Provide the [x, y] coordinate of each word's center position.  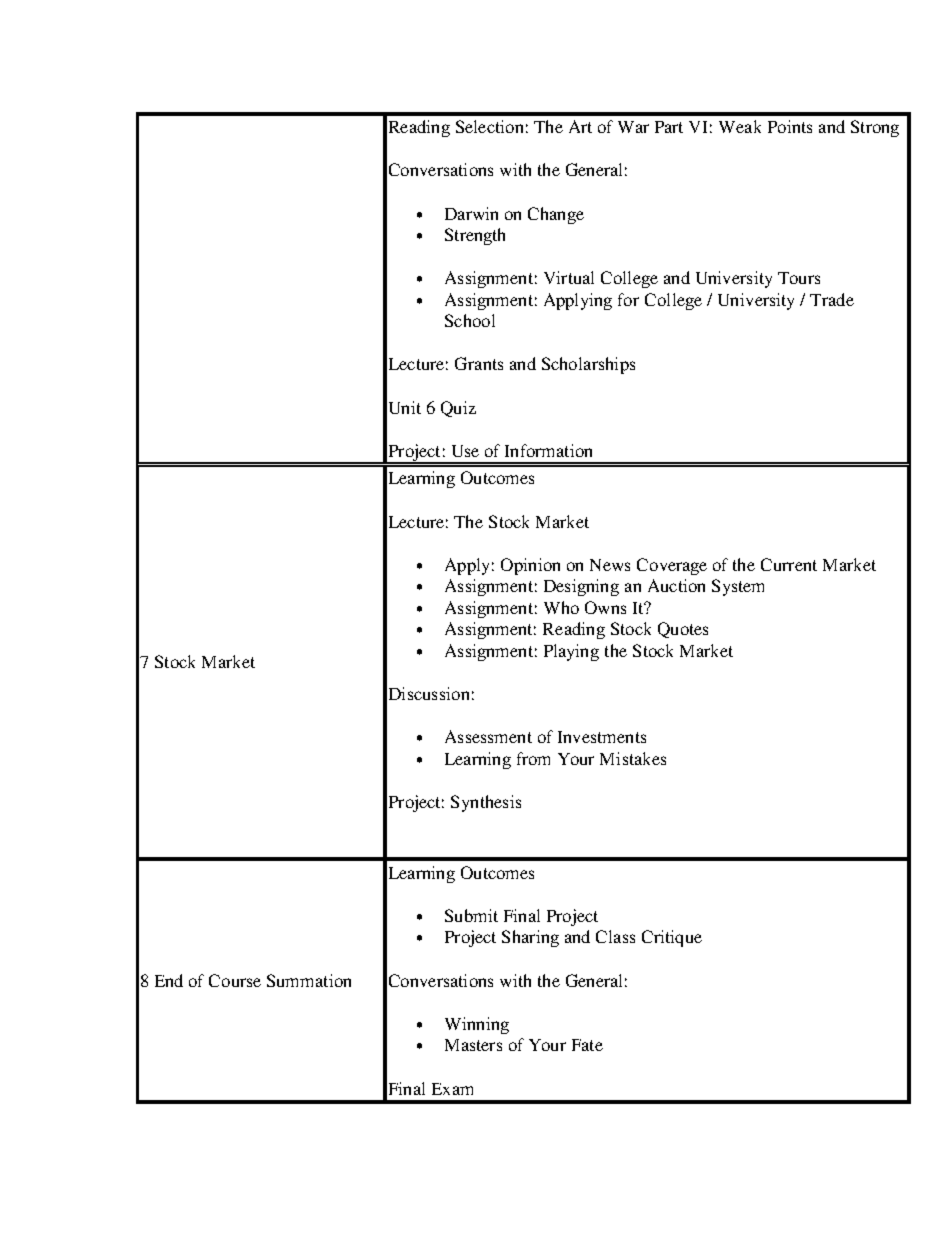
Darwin [471, 213]
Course [235, 980]
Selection [489, 126]
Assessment [488, 736]
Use [465, 451]
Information [548, 450]
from [533, 758]
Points [790, 126]
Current [789, 564]
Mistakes [633, 758]
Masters [473, 1045]
